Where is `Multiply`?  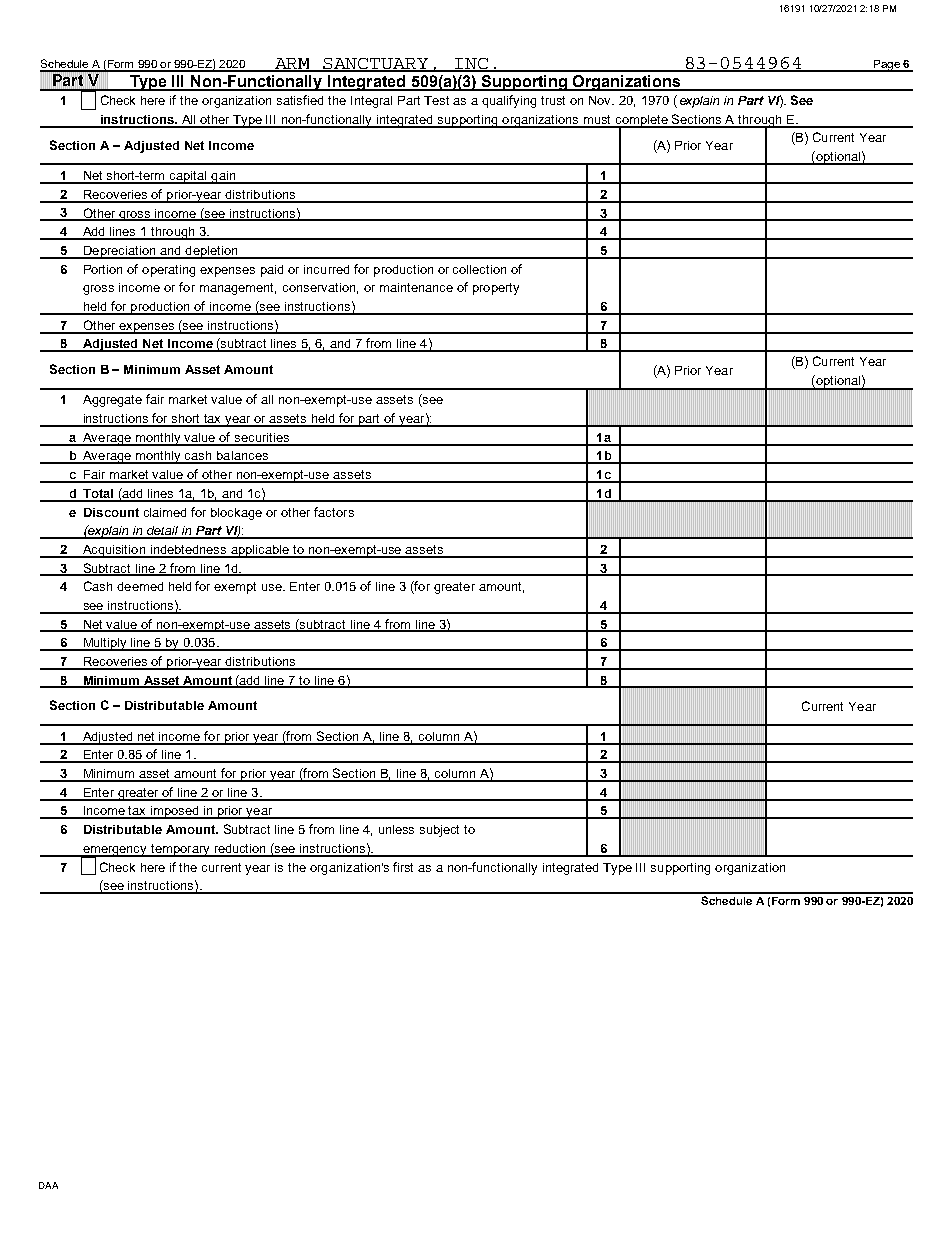 Multiply is located at coordinates (105, 644).
